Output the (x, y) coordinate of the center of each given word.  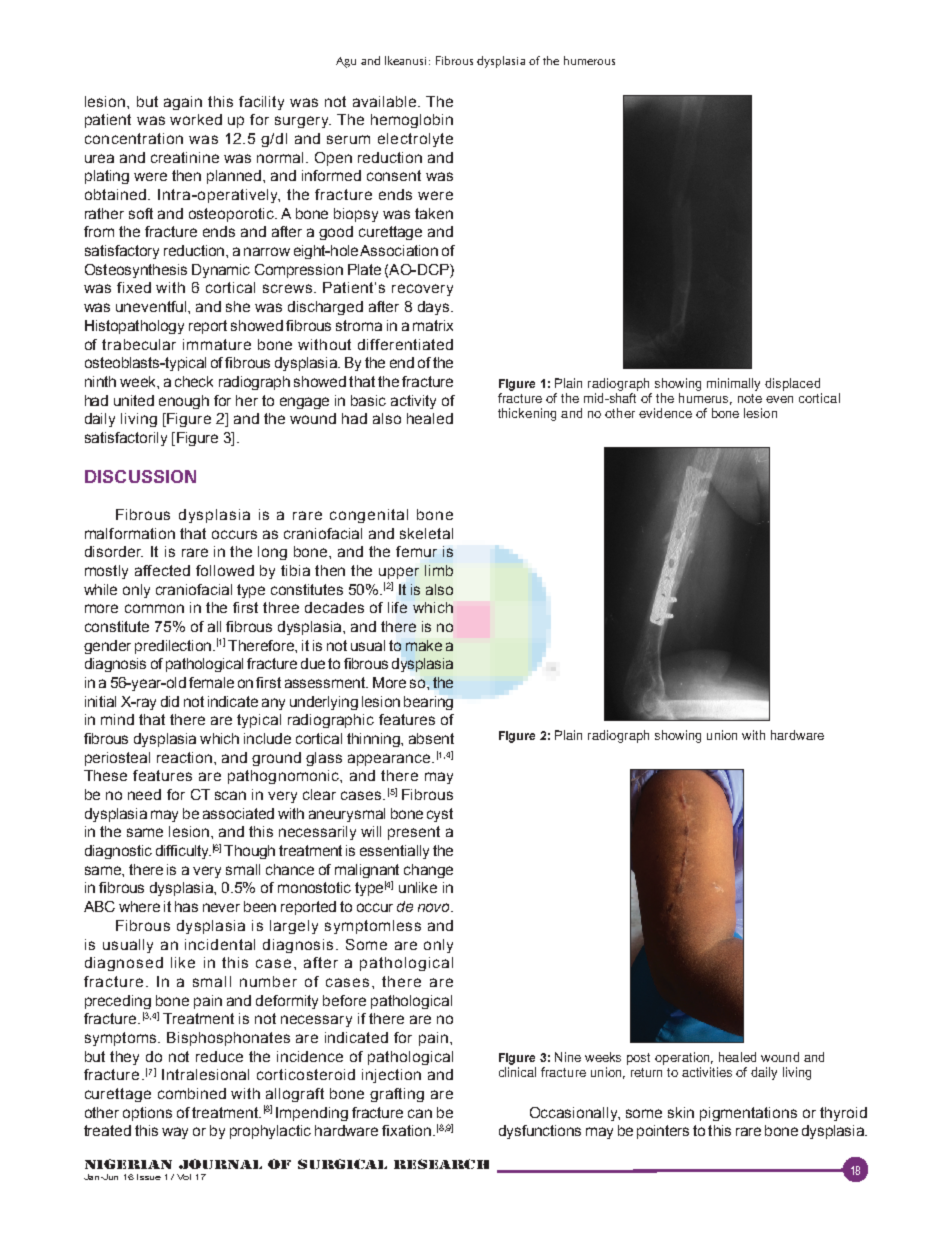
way (175, 1133)
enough (184, 402)
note (750, 398)
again (183, 103)
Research (441, 1164)
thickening (527, 414)
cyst (440, 815)
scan (230, 795)
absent (431, 738)
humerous (589, 60)
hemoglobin (412, 121)
